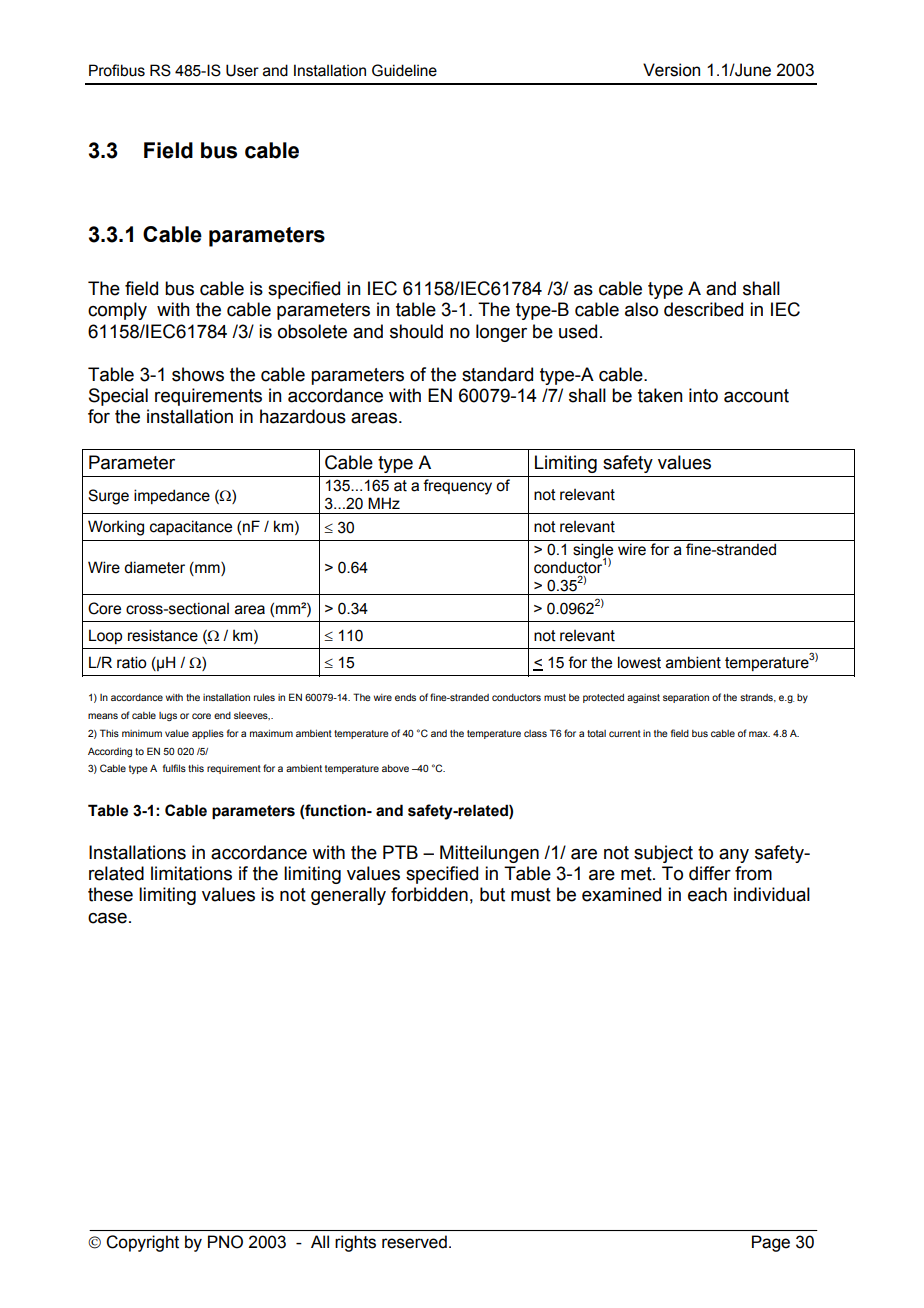 The height and width of the document is (1308, 924). I want to click on Guideline, so click(404, 70).
